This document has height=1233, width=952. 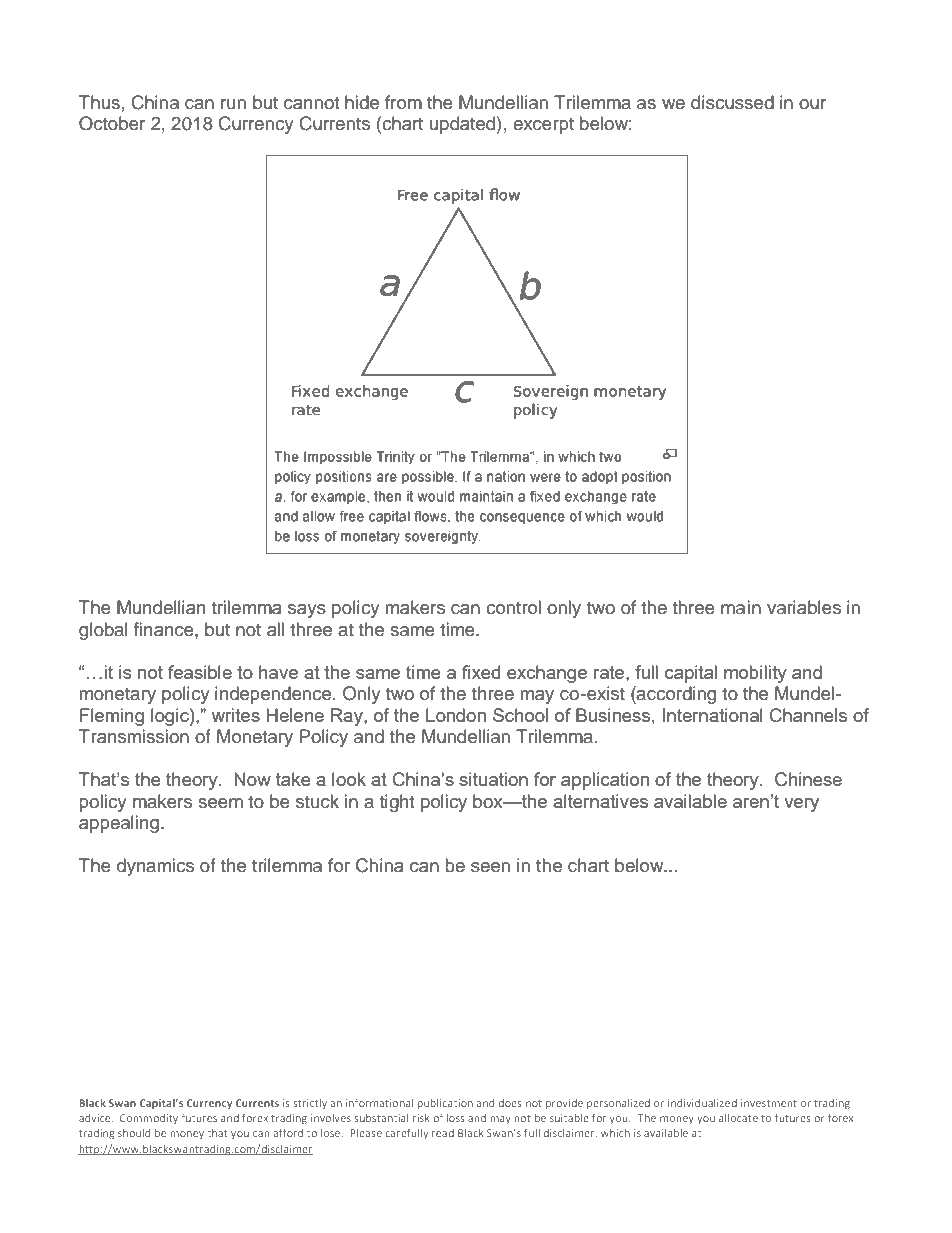 I want to click on control, so click(x=513, y=607).
